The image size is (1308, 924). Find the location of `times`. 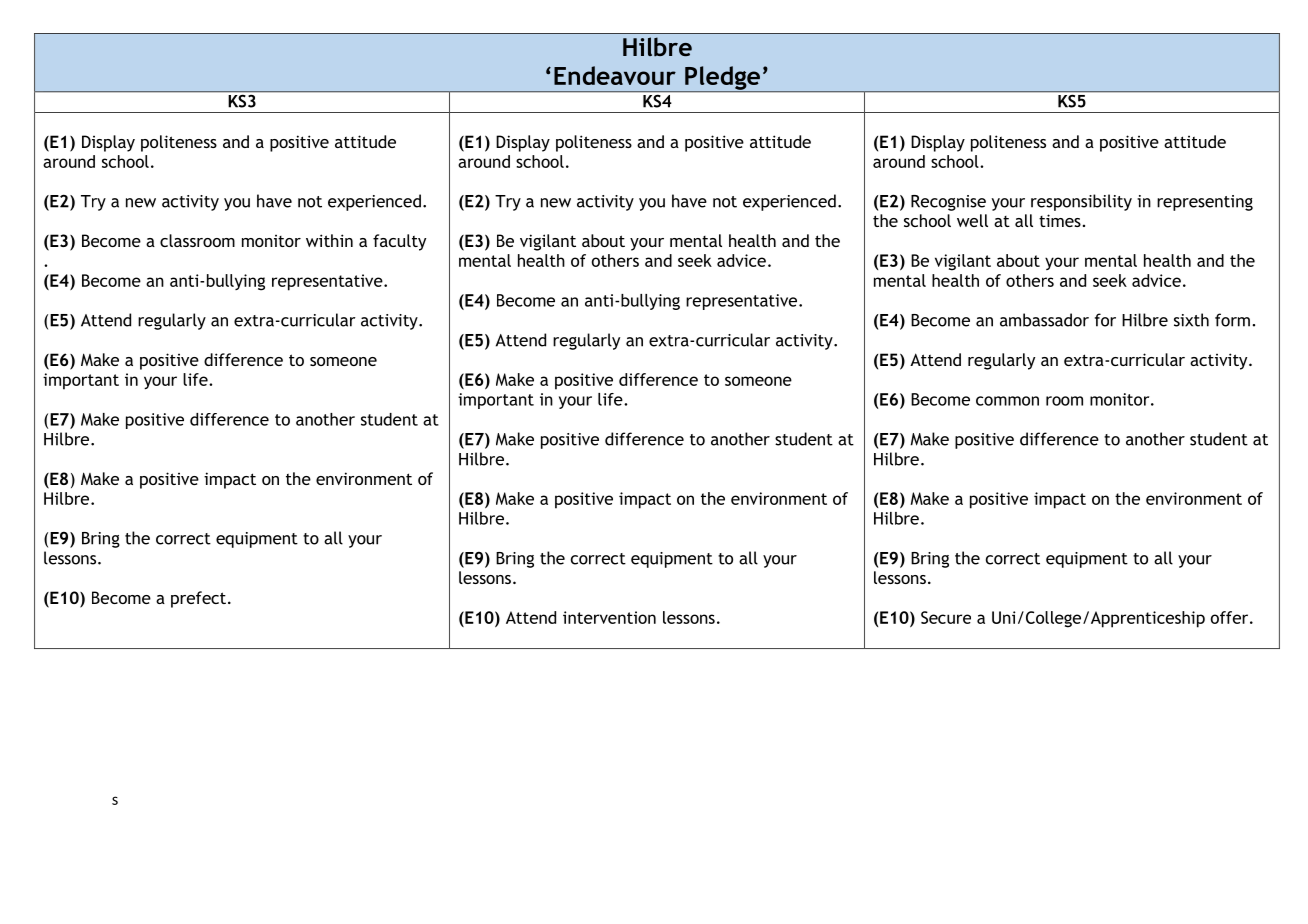

times is located at coordinates (1060, 220).
